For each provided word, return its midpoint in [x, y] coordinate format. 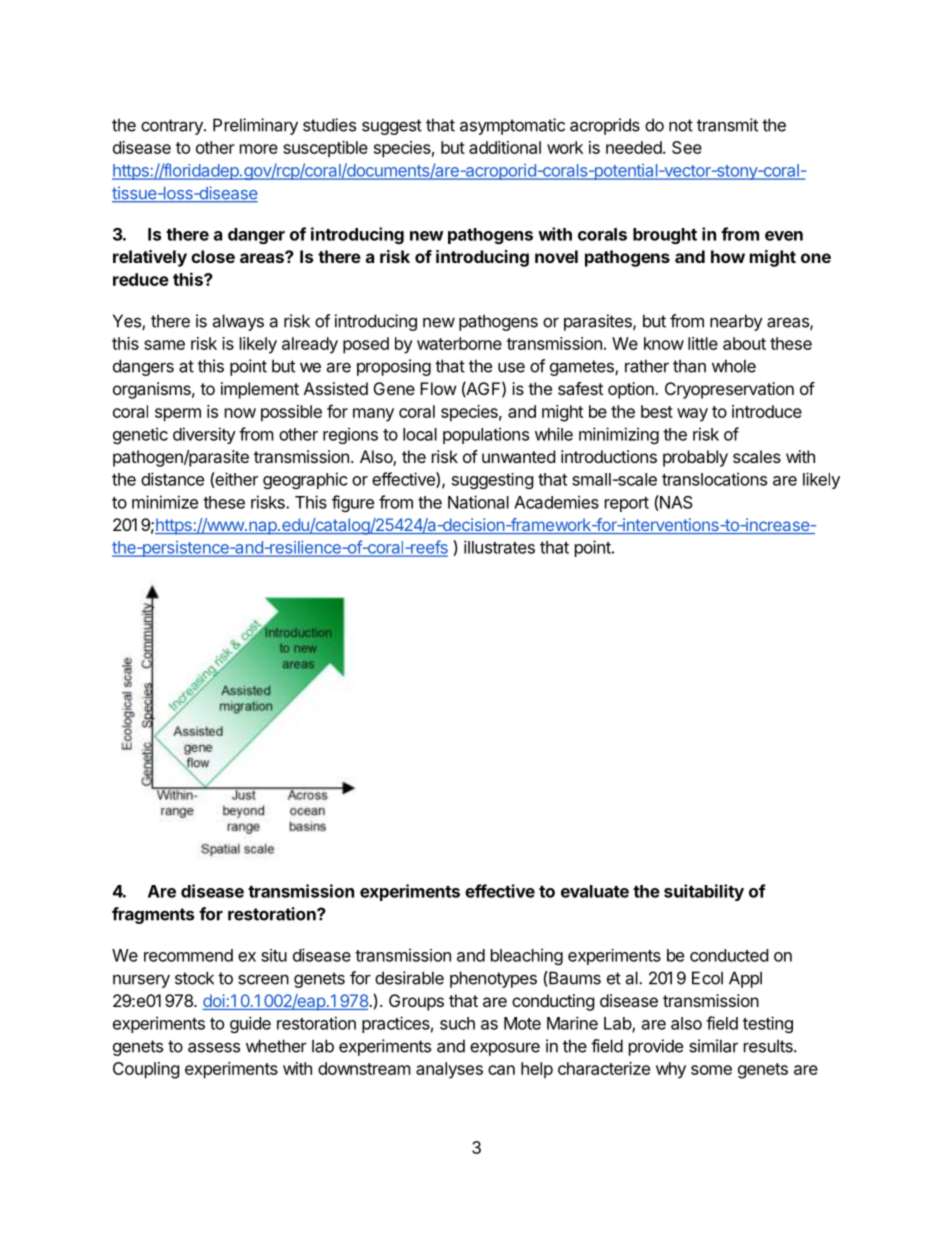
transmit [727, 125]
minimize [165, 502]
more [259, 149]
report [627, 504]
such [457, 1023]
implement [260, 390]
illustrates [499, 547]
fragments [153, 915]
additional [505, 147]
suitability [704, 892]
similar [713, 1046]
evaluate [595, 891]
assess [214, 1047]
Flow [438, 388]
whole [734, 366]
